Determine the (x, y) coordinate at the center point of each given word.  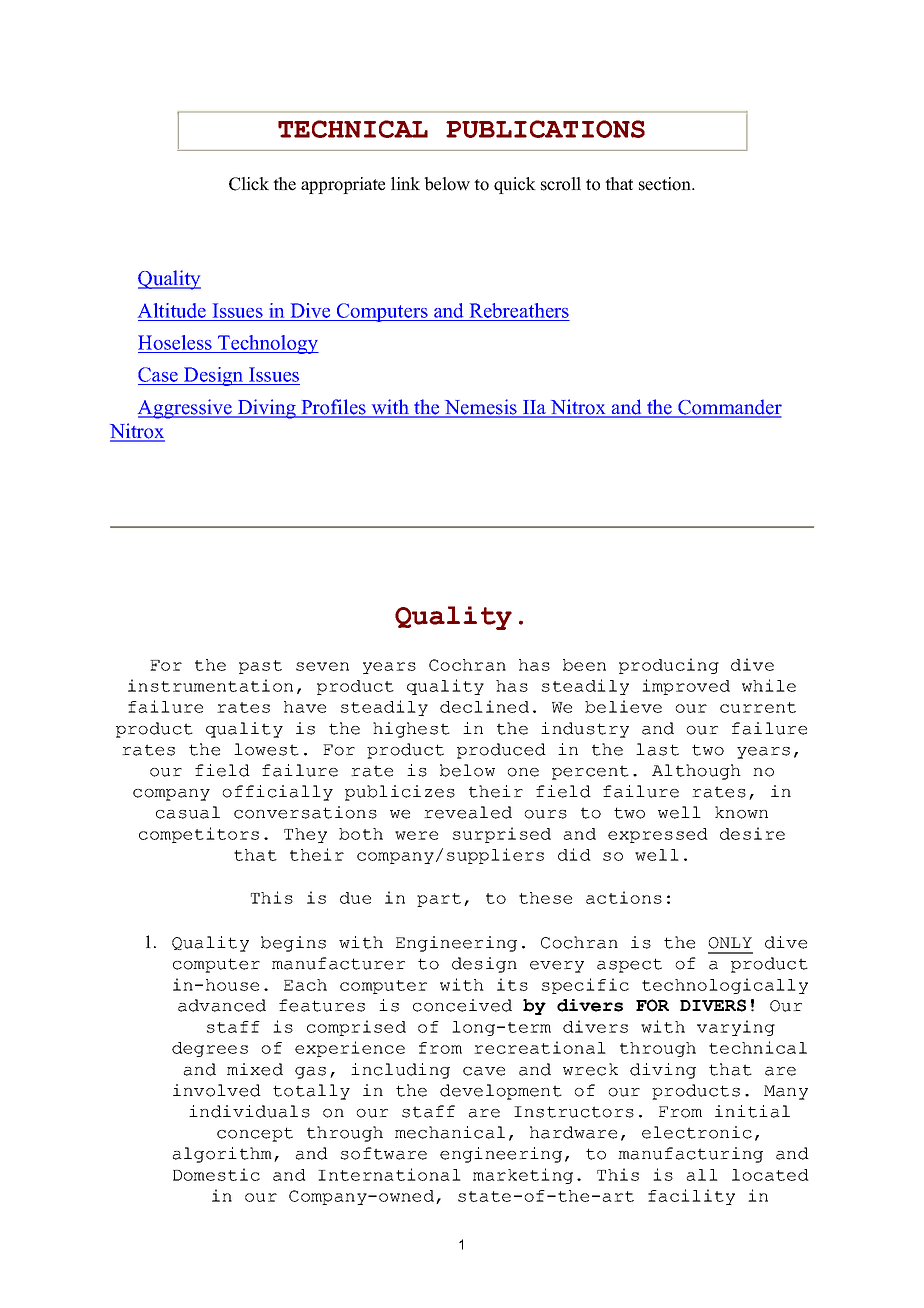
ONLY (730, 943)
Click (249, 184)
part (439, 900)
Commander (729, 408)
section (666, 184)
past (260, 667)
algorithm (222, 1155)
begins (293, 944)
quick (515, 185)
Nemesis (481, 408)
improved (686, 687)
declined (484, 706)
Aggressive (186, 409)
